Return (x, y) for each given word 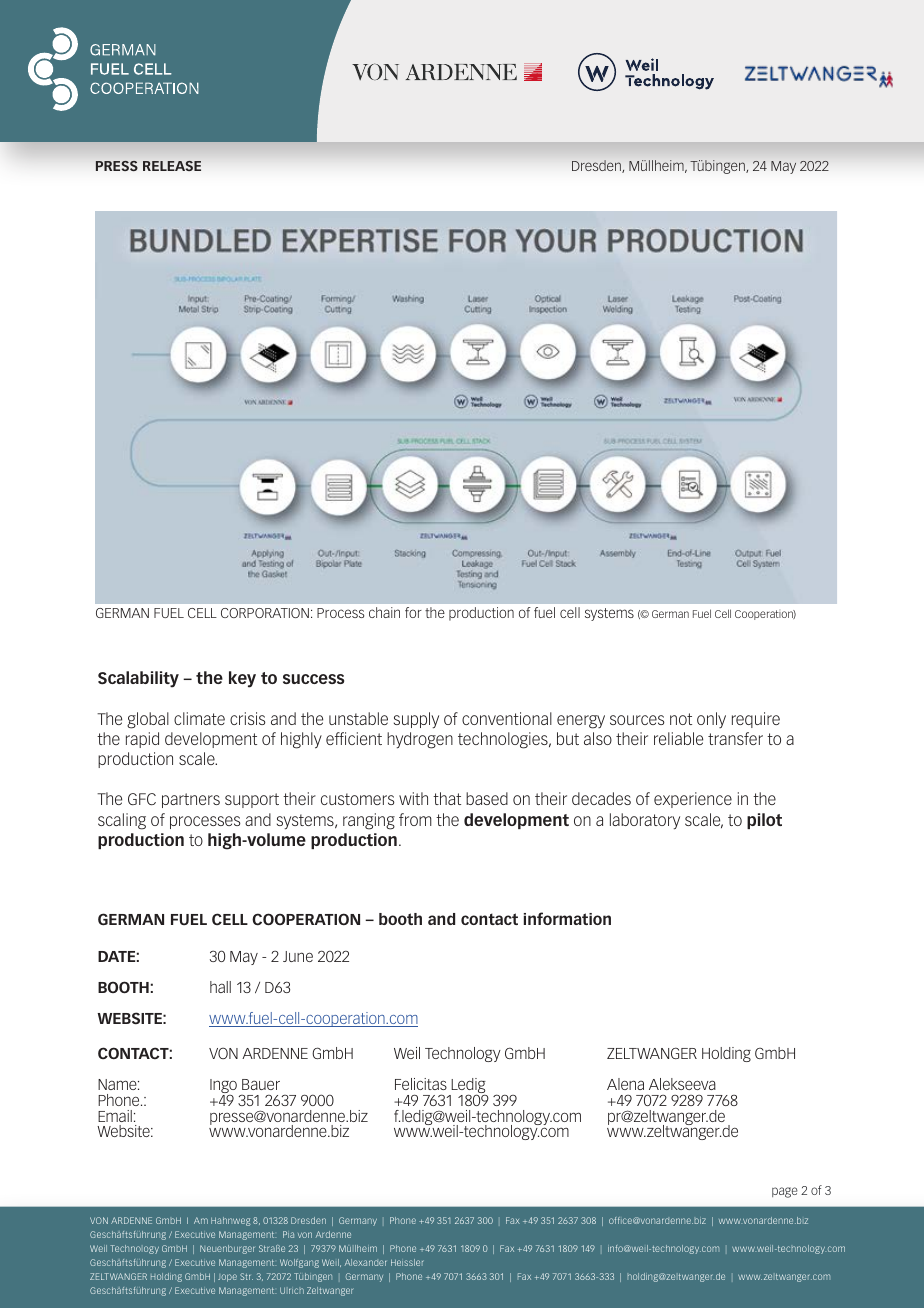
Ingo (223, 1088)
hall (220, 987)
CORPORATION (265, 613)
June (298, 956)
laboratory (645, 821)
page (785, 1192)
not (681, 719)
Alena (625, 1084)
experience (693, 800)
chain (384, 612)
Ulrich (292, 1290)
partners (191, 800)
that (447, 798)
